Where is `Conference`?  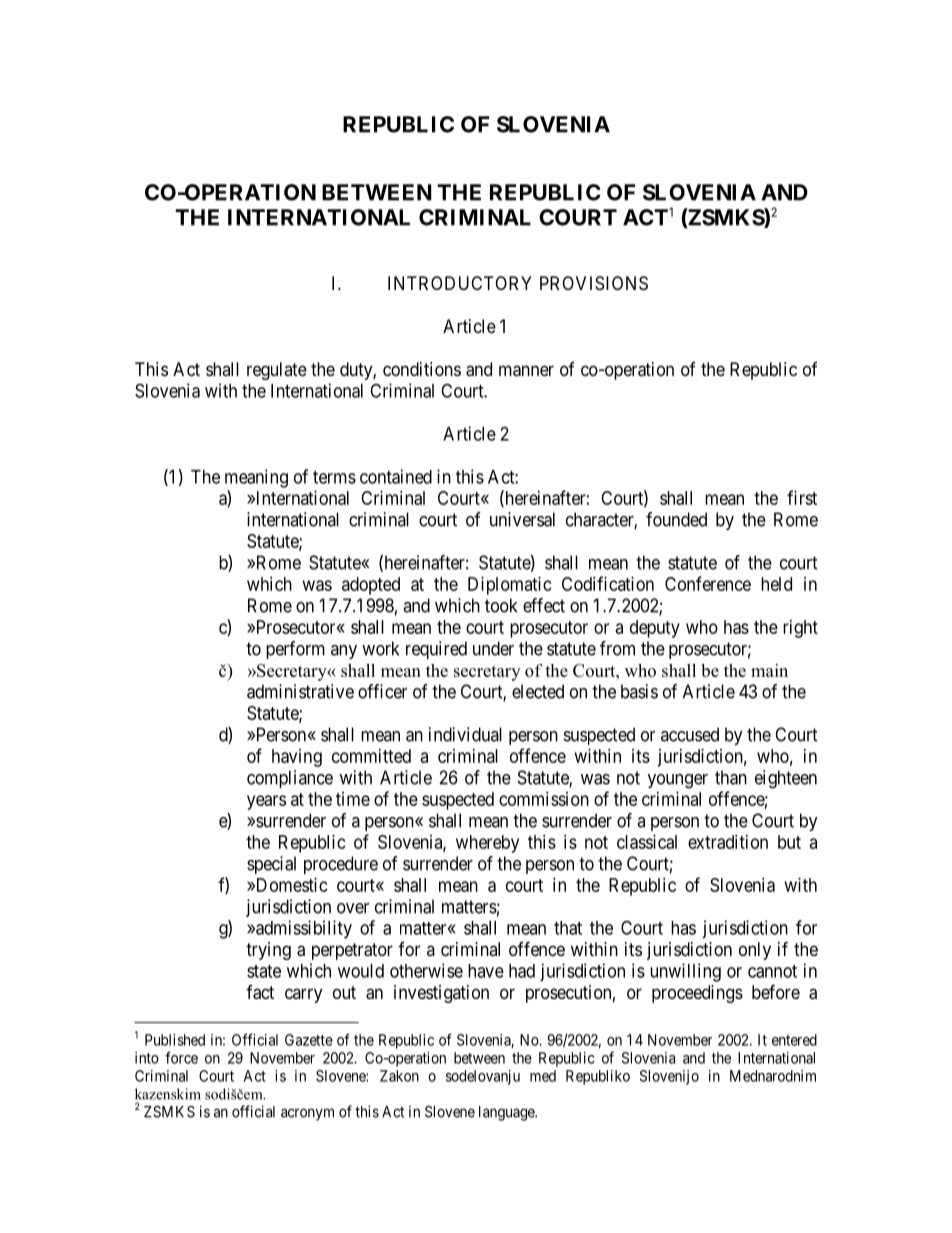
Conference is located at coordinates (708, 583).
